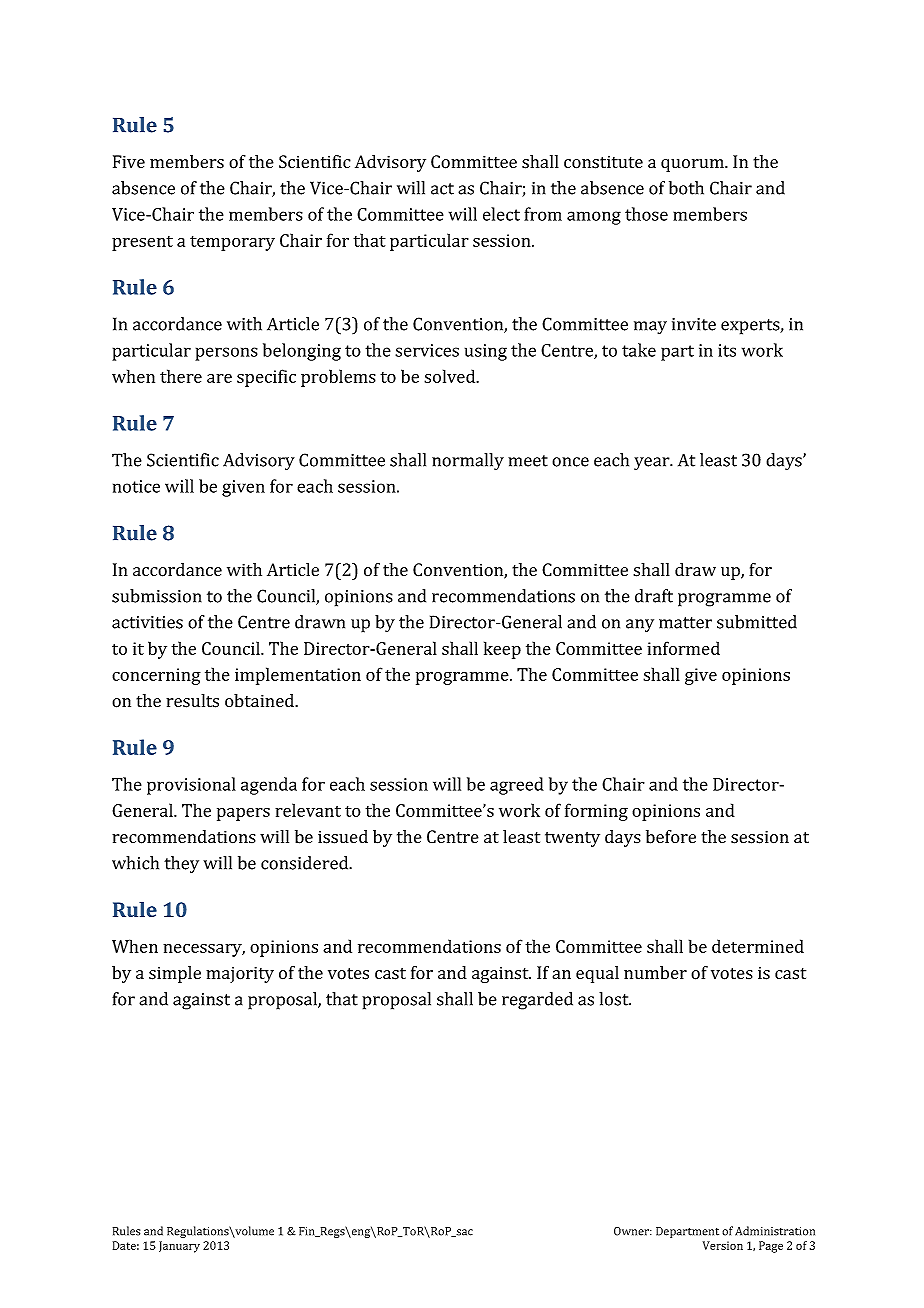  Describe the element at coordinates (232, 243) in the screenshot. I see `temporary` at that location.
